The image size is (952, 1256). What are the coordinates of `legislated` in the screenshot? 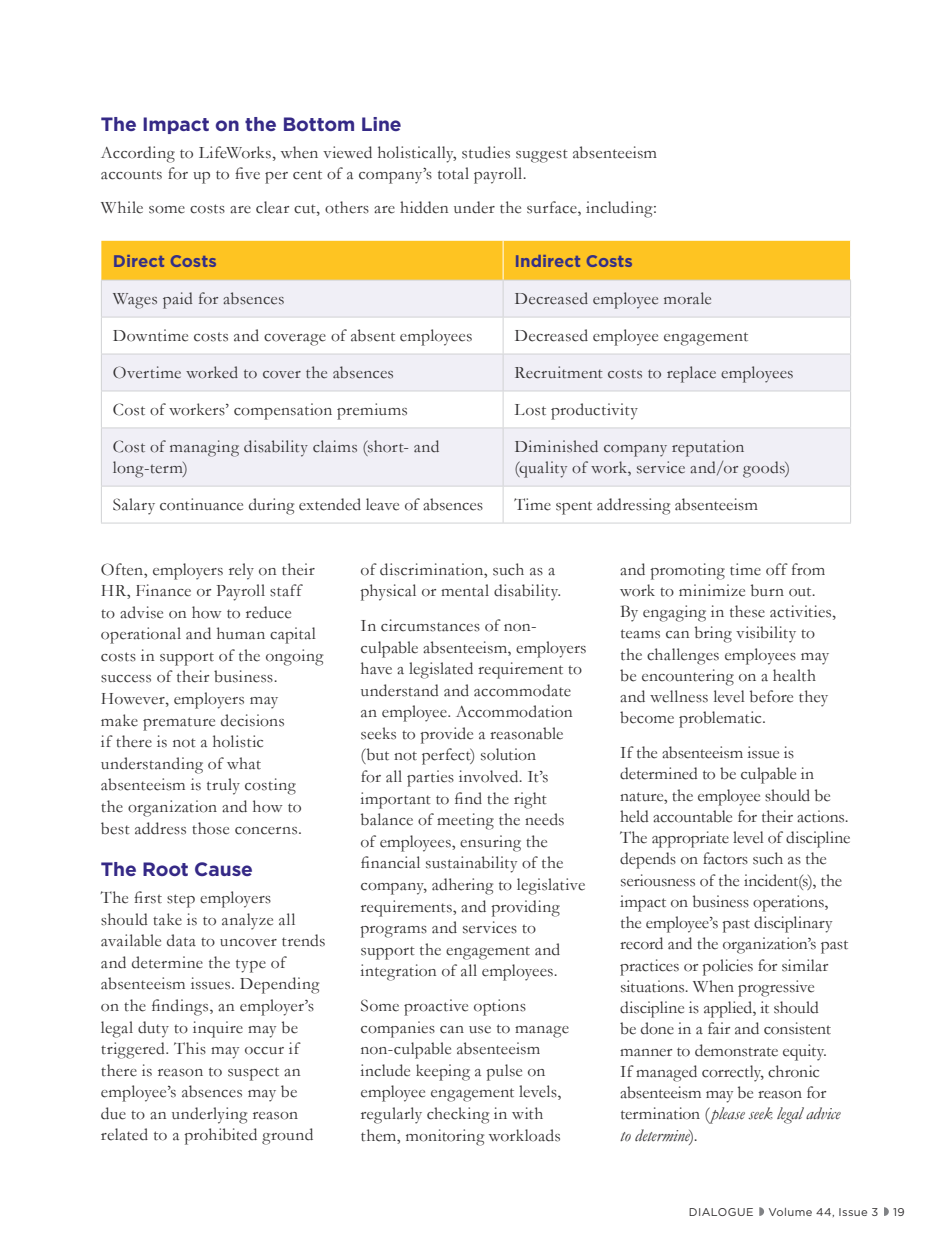 It's located at (441, 670).
